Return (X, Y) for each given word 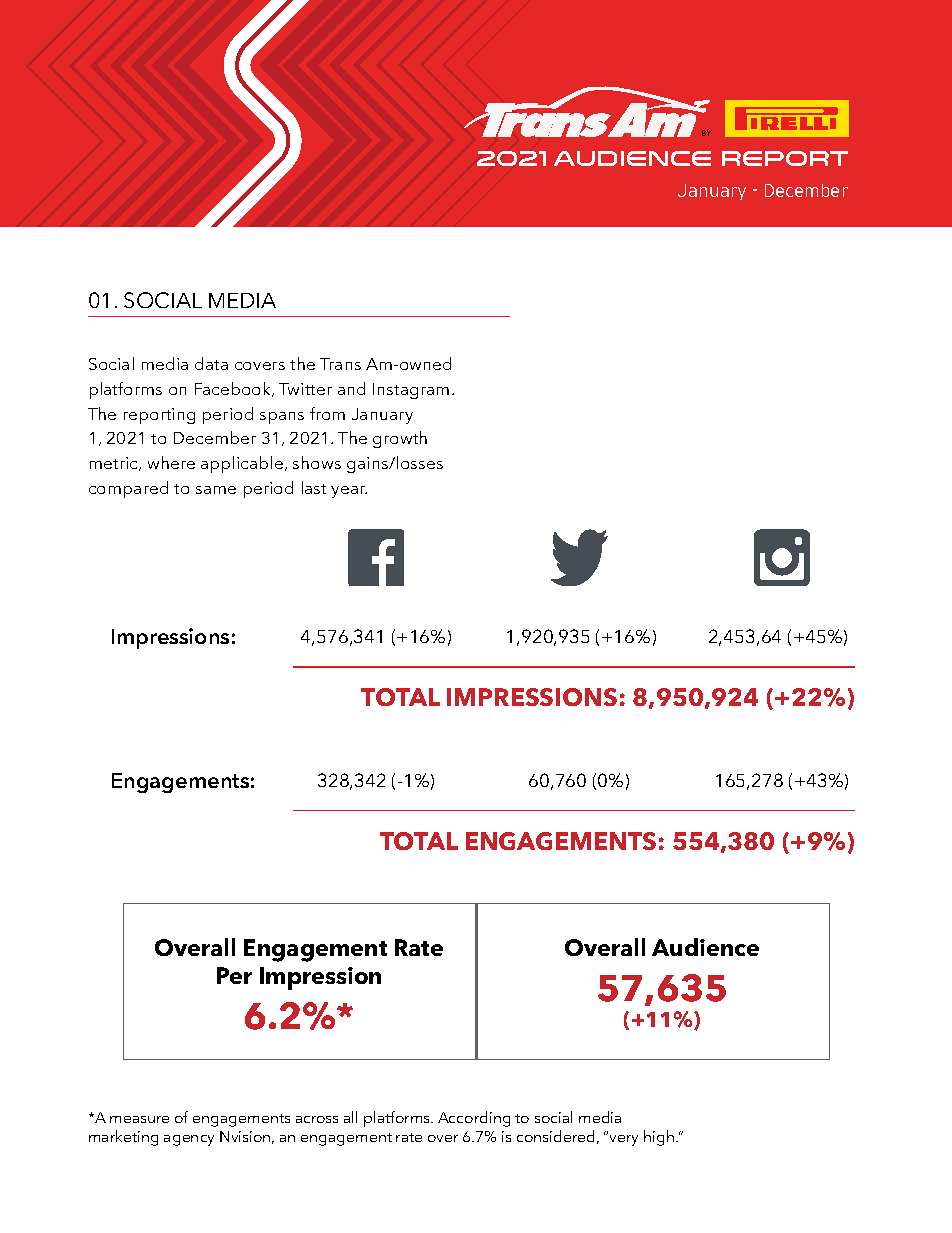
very (624, 1140)
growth (400, 439)
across (317, 1119)
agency (189, 1140)
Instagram (411, 391)
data (211, 363)
